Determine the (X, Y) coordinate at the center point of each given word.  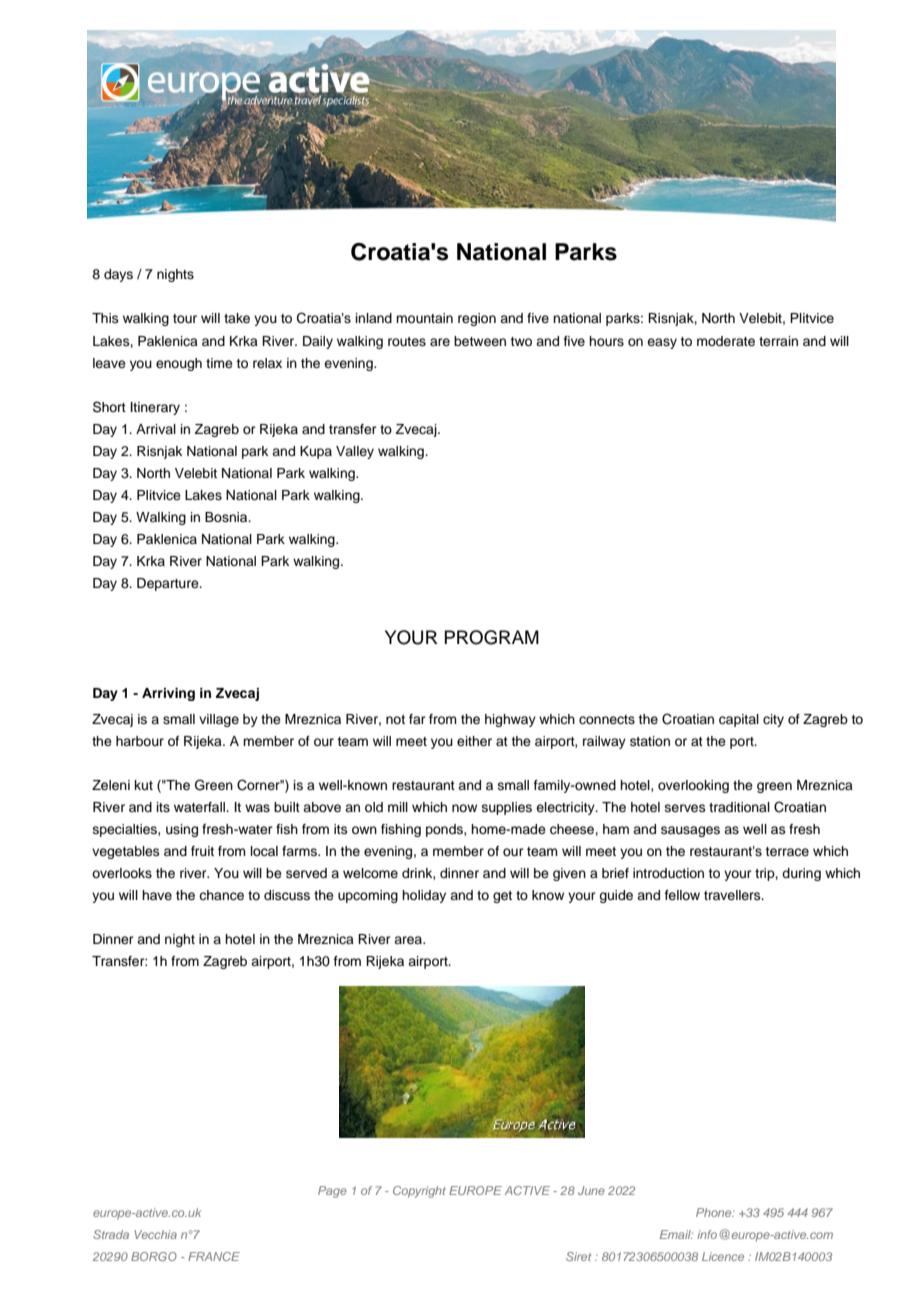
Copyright (419, 1192)
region (477, 319)
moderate (726, 341)
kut (144, 785)
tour (185, 318)
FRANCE (214, 1256)
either (474, 741)
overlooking (693, 786)
